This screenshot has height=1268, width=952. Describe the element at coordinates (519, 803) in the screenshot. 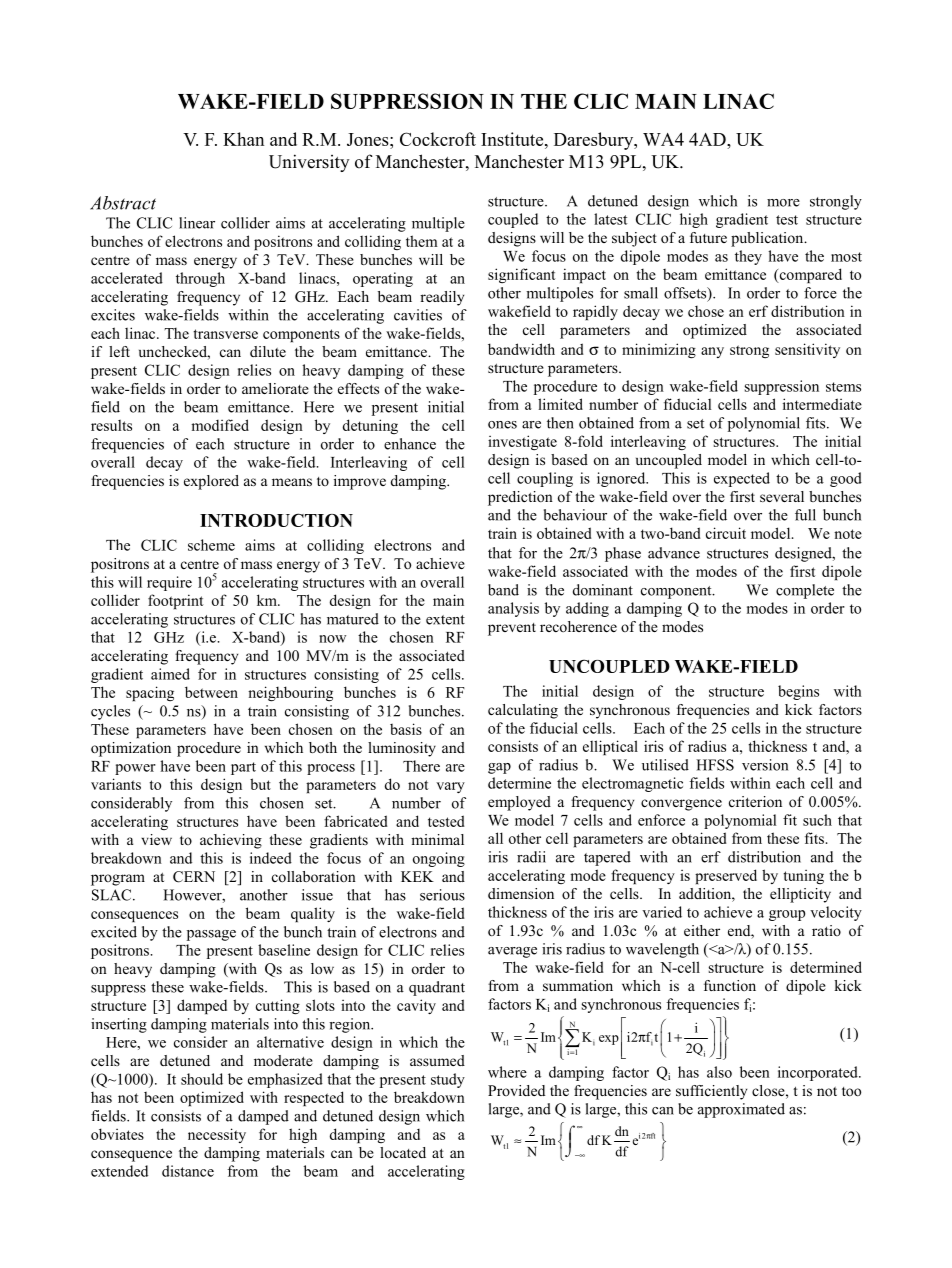

I see `employed` at that location.
